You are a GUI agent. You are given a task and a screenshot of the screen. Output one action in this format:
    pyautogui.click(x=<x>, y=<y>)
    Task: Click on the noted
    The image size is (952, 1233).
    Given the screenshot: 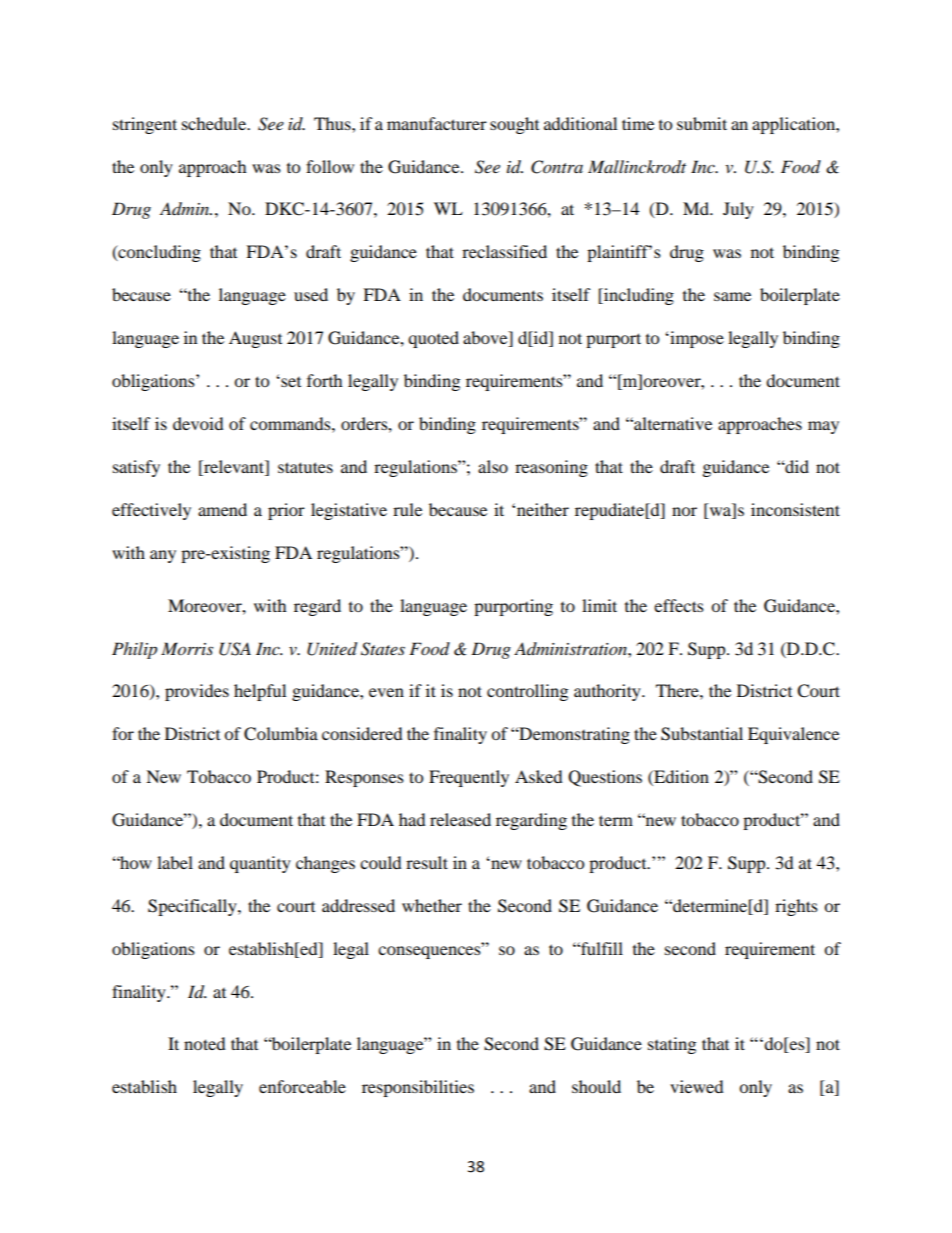 What is the action you would take?
    pyautogui.click(x=205, y=1043)
